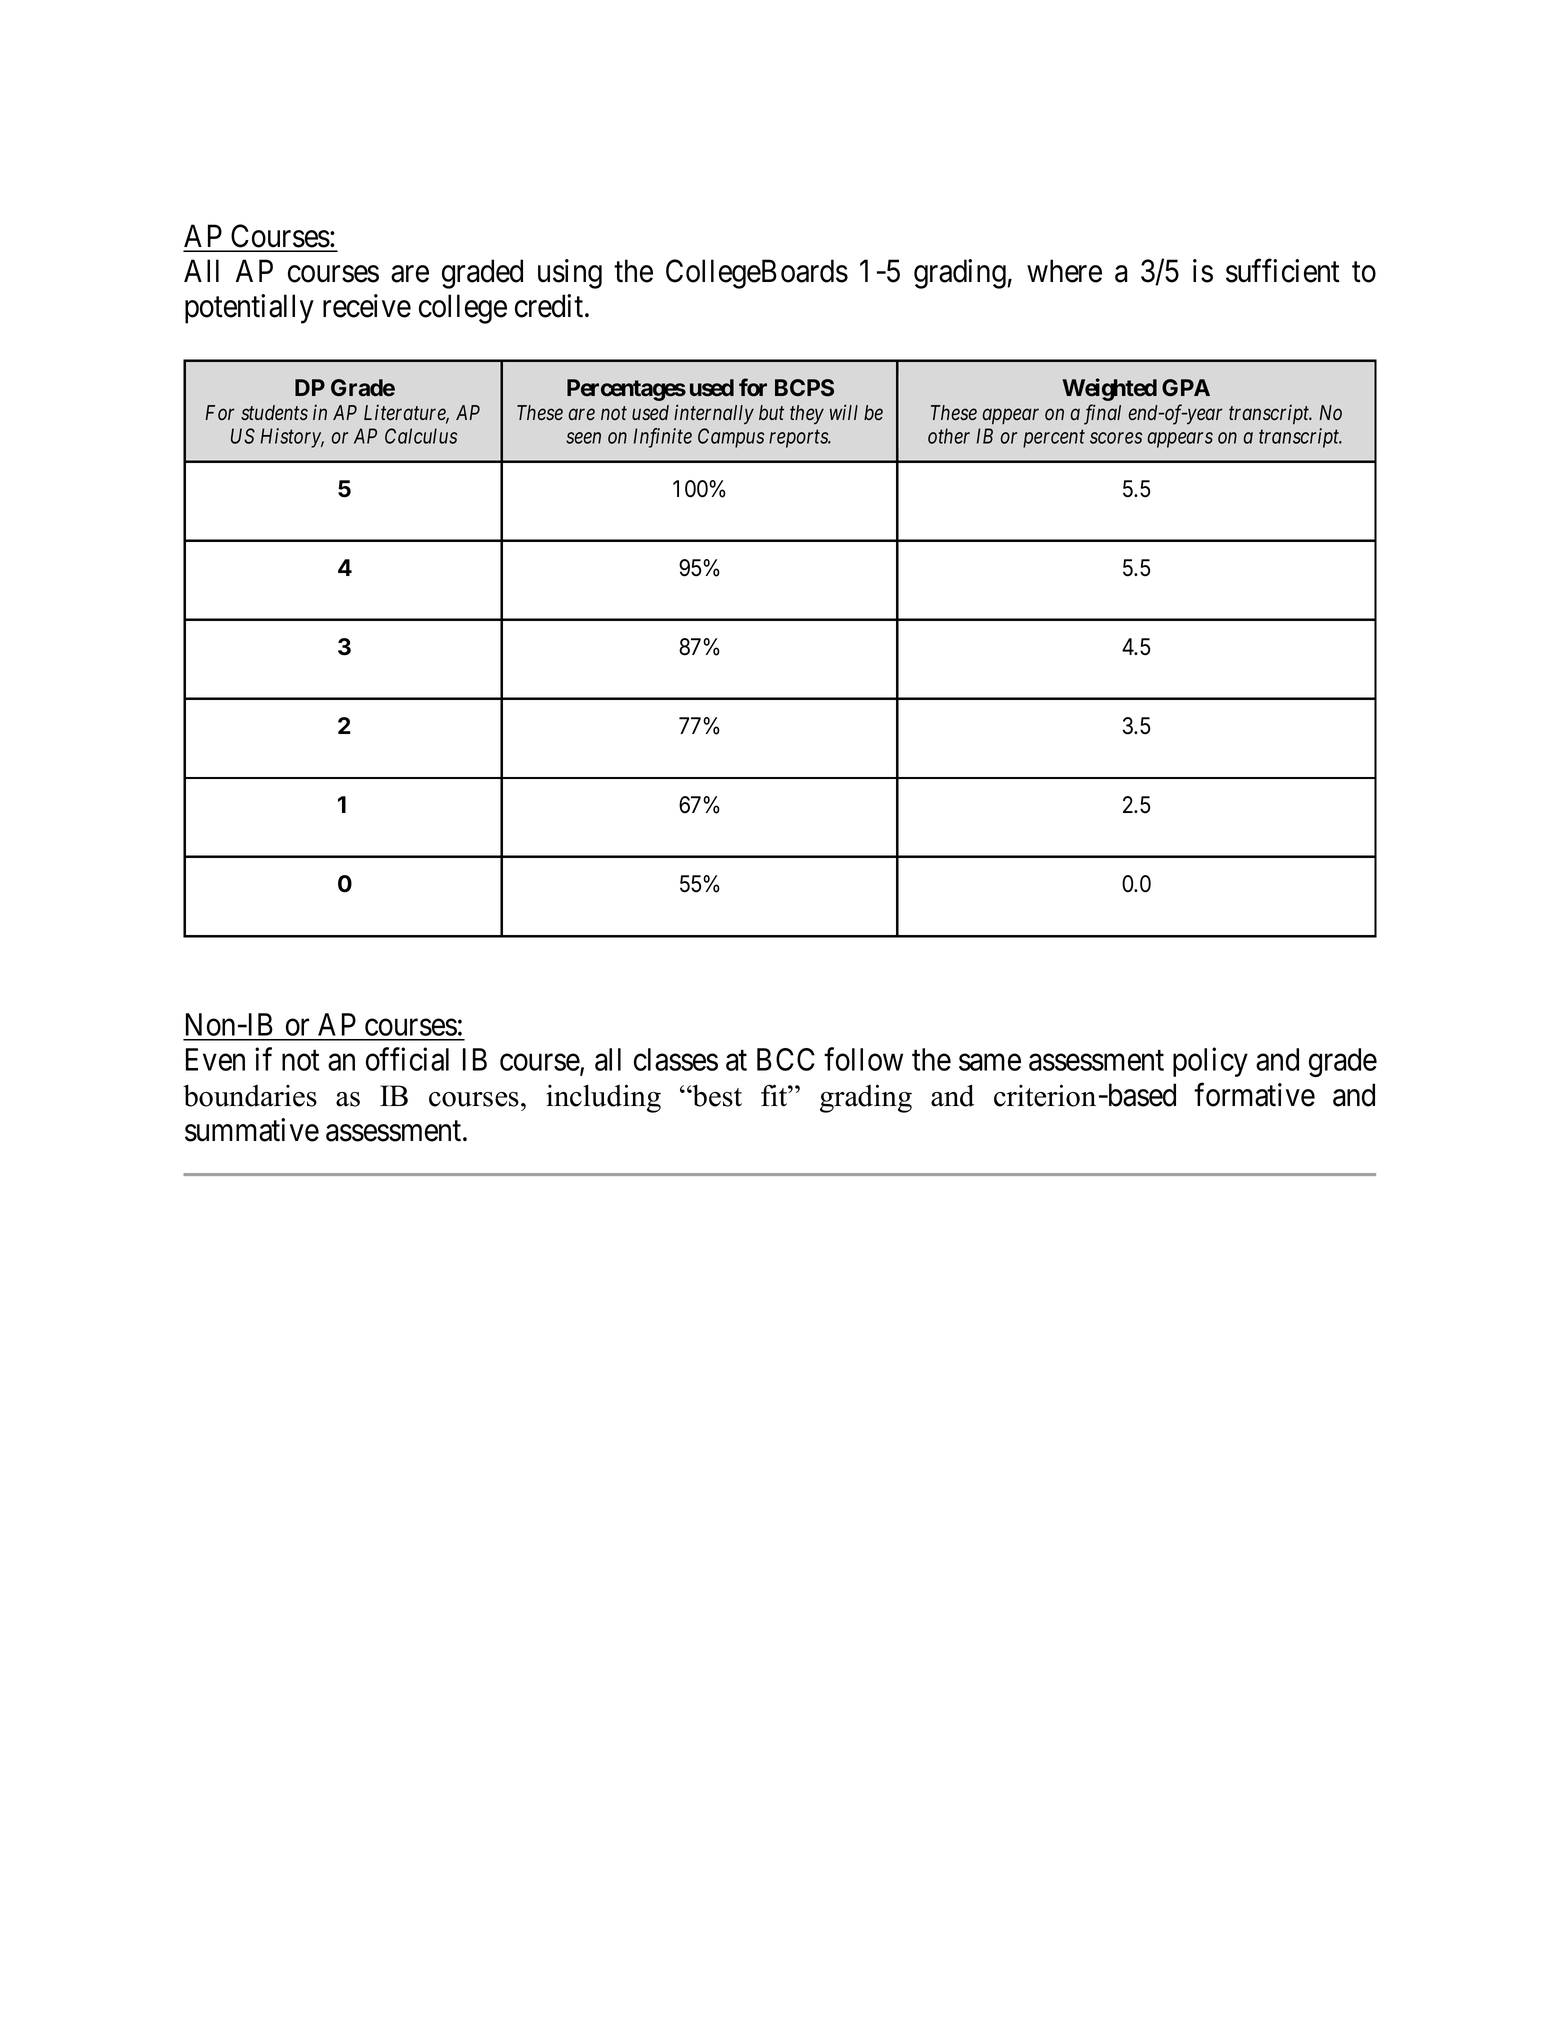 This document has height=2018, width=1560. Describe the element at coordinates (786, 1059) in the document. I see `BCC` at that location.
